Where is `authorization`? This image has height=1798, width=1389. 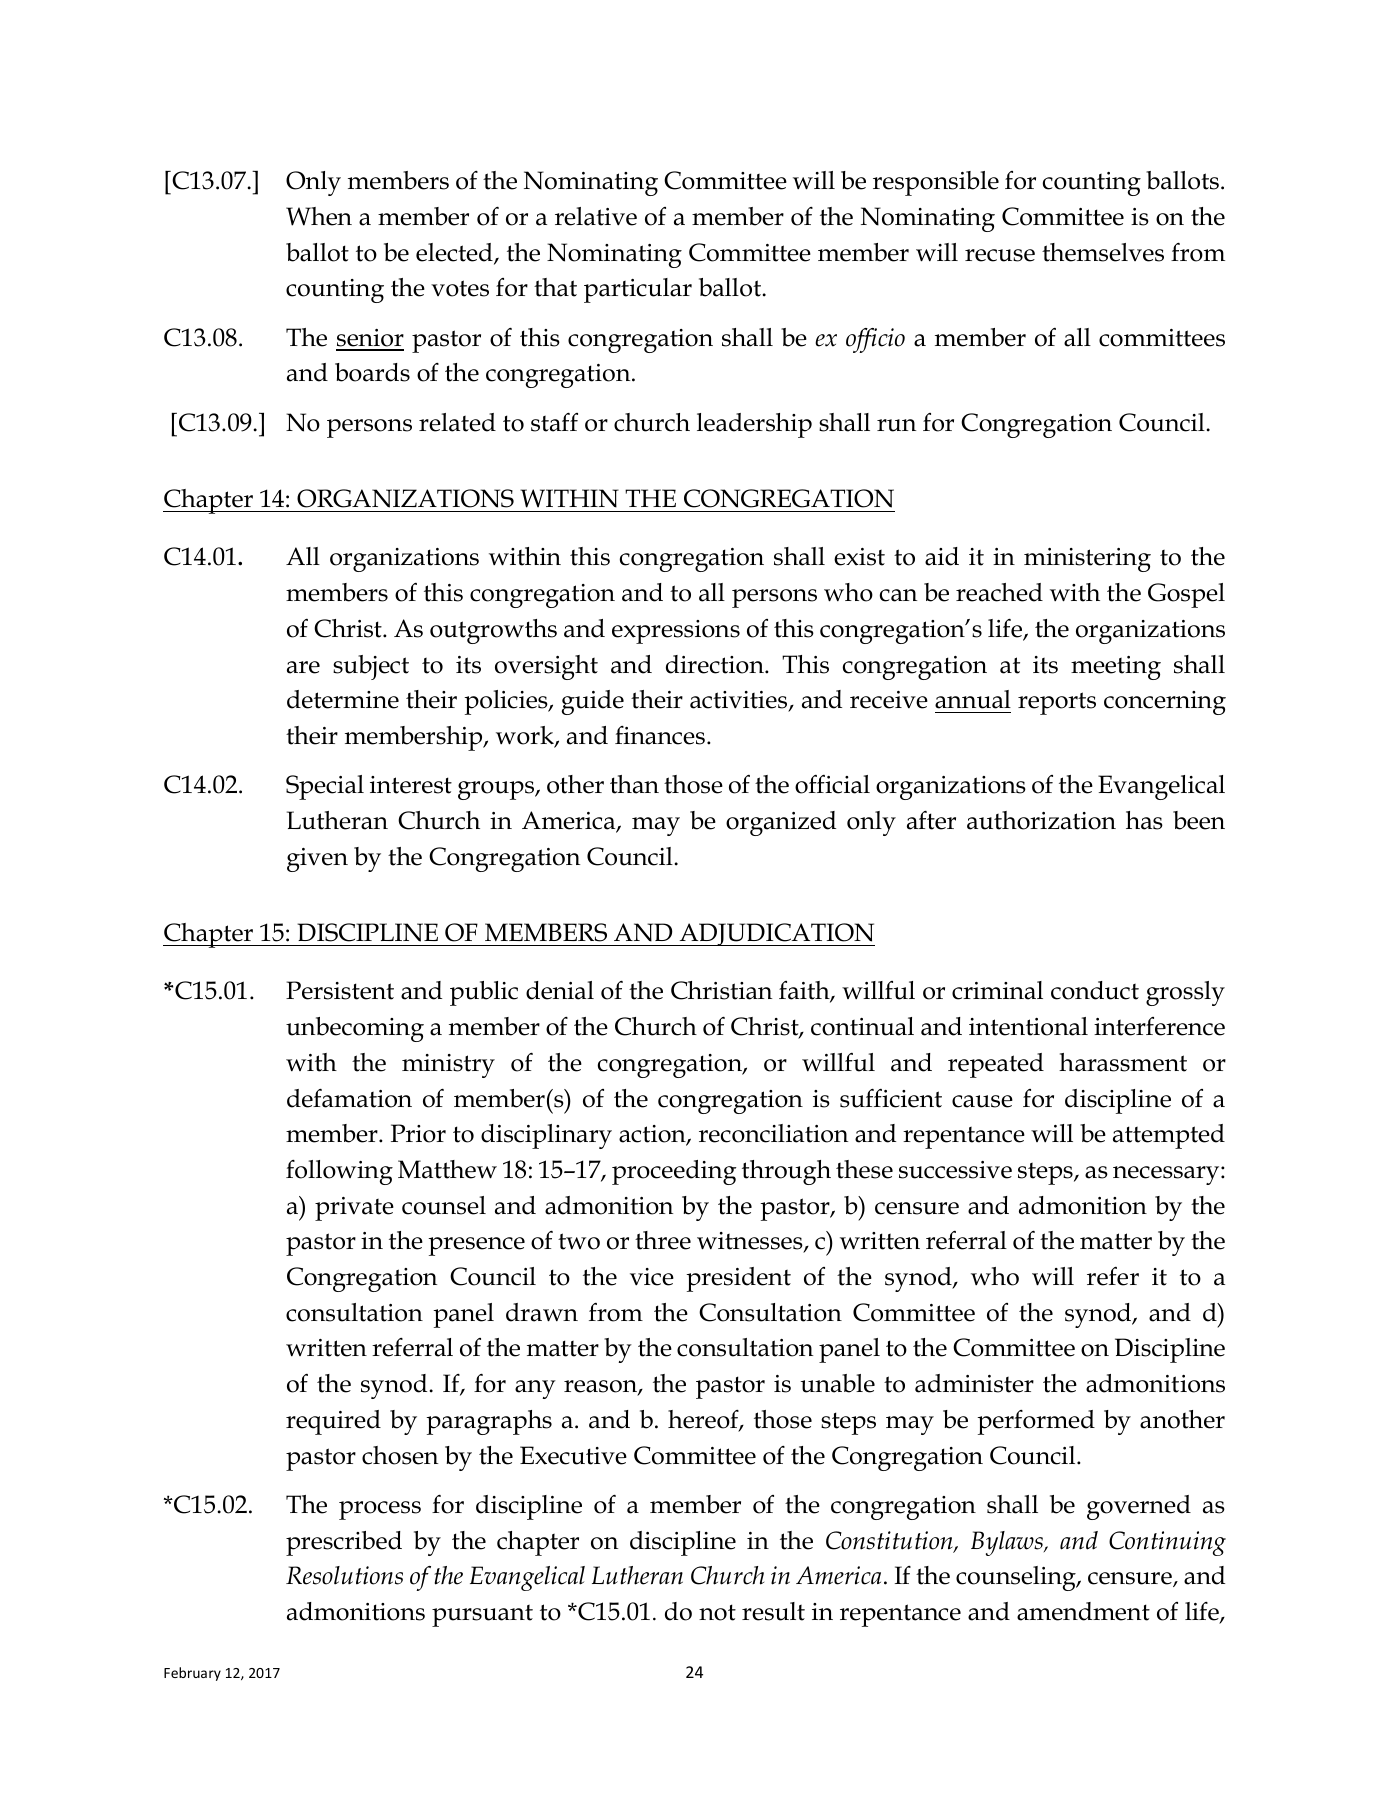 authorization is located at coordinates (1041, 820).
